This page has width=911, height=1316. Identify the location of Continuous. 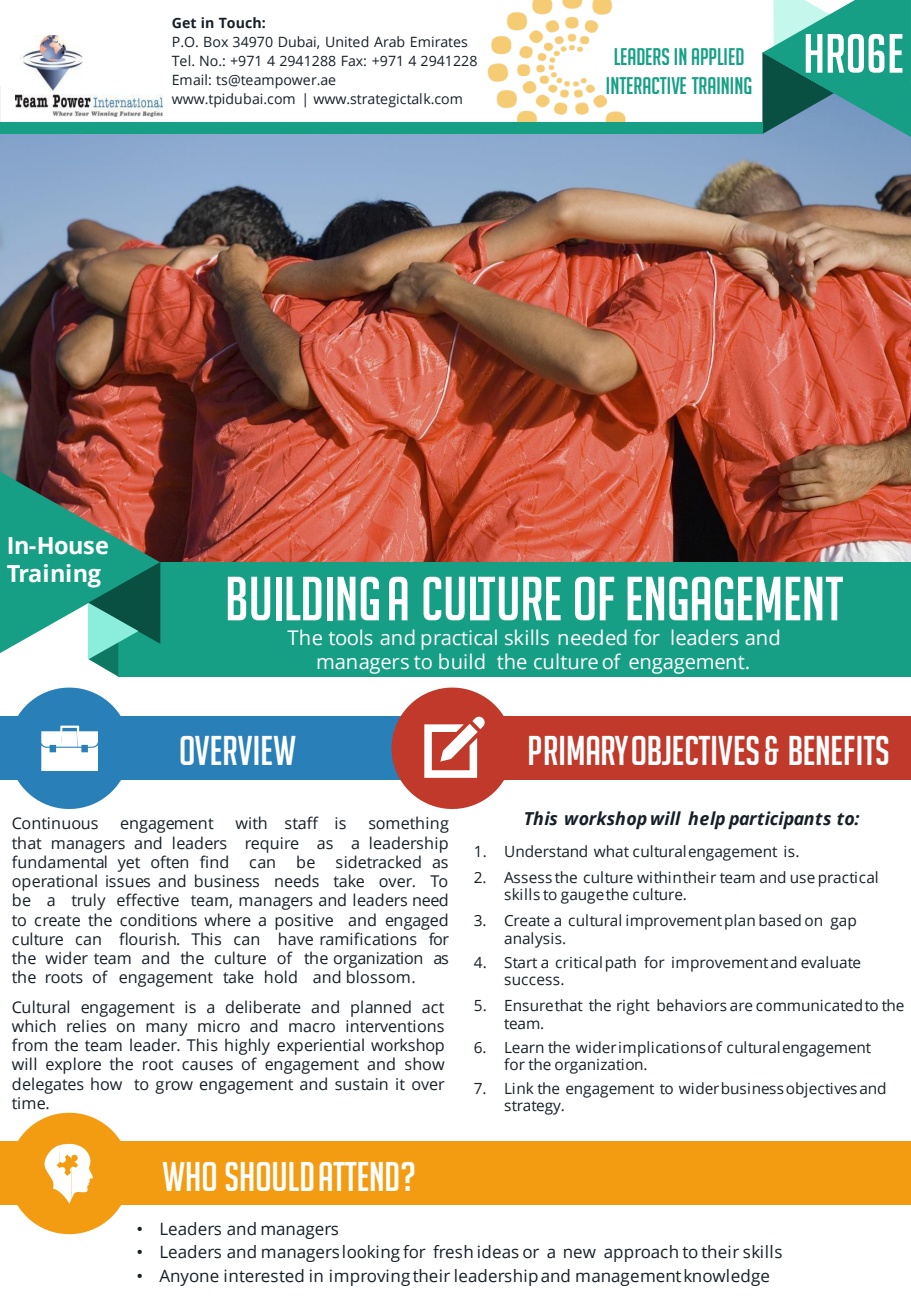
(55, 823).
